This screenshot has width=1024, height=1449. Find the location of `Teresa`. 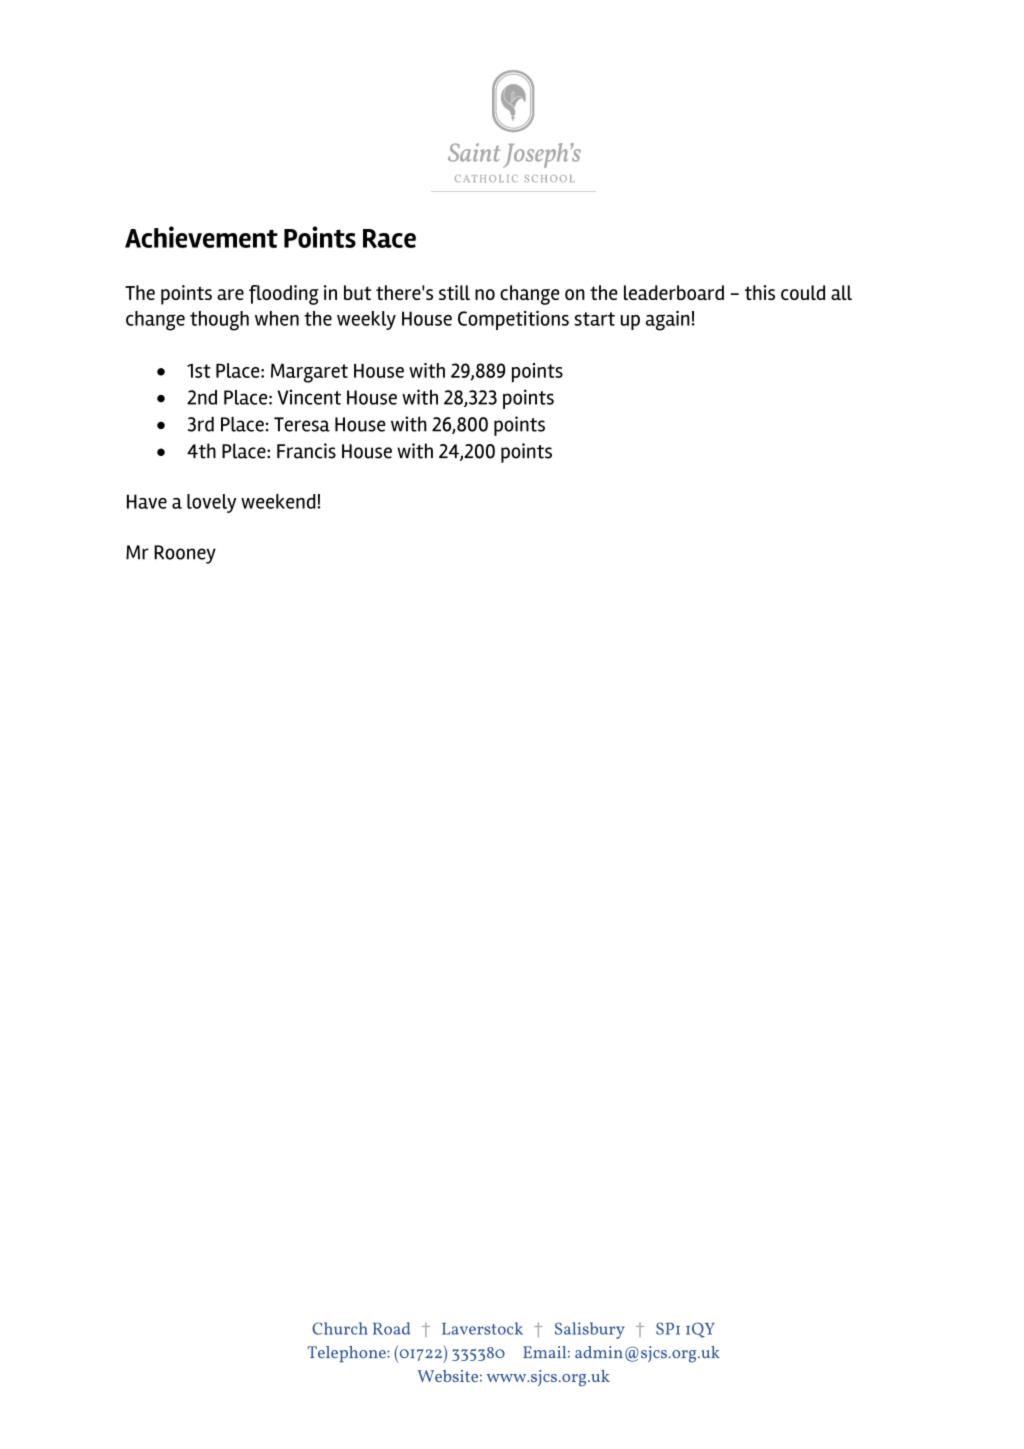

Teresa is located at coordinates (302, 424).
